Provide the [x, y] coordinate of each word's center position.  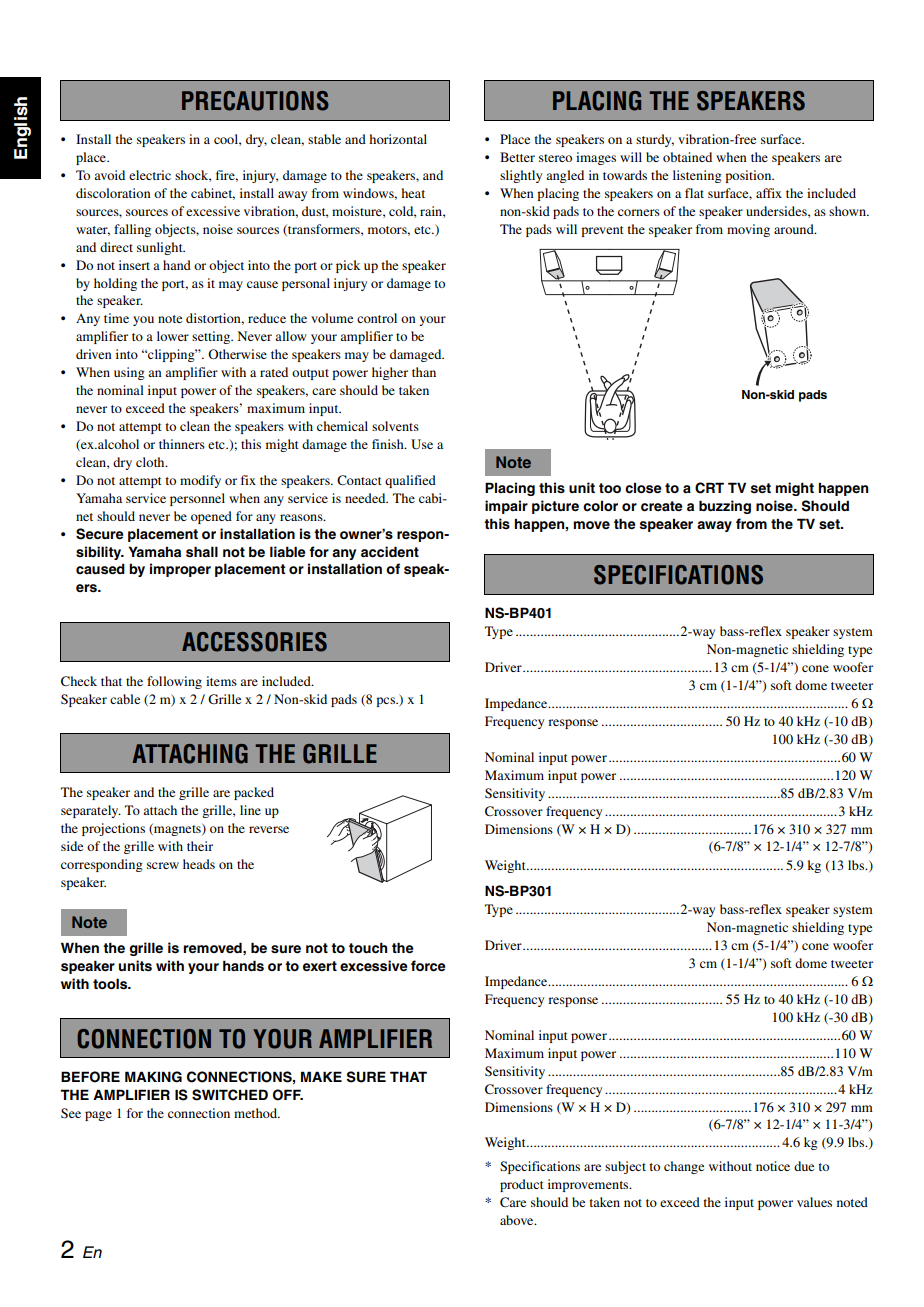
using [129, 373]
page [98, 1116]
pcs [386, 702]
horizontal [398, 139]
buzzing [725, 507]
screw [163, 865]
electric [150, 175]
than [424, 372]
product [522, 1185]
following [174, 682]
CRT [709, 488]
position [749, 176]
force [428, 966]
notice [773, 1166]
